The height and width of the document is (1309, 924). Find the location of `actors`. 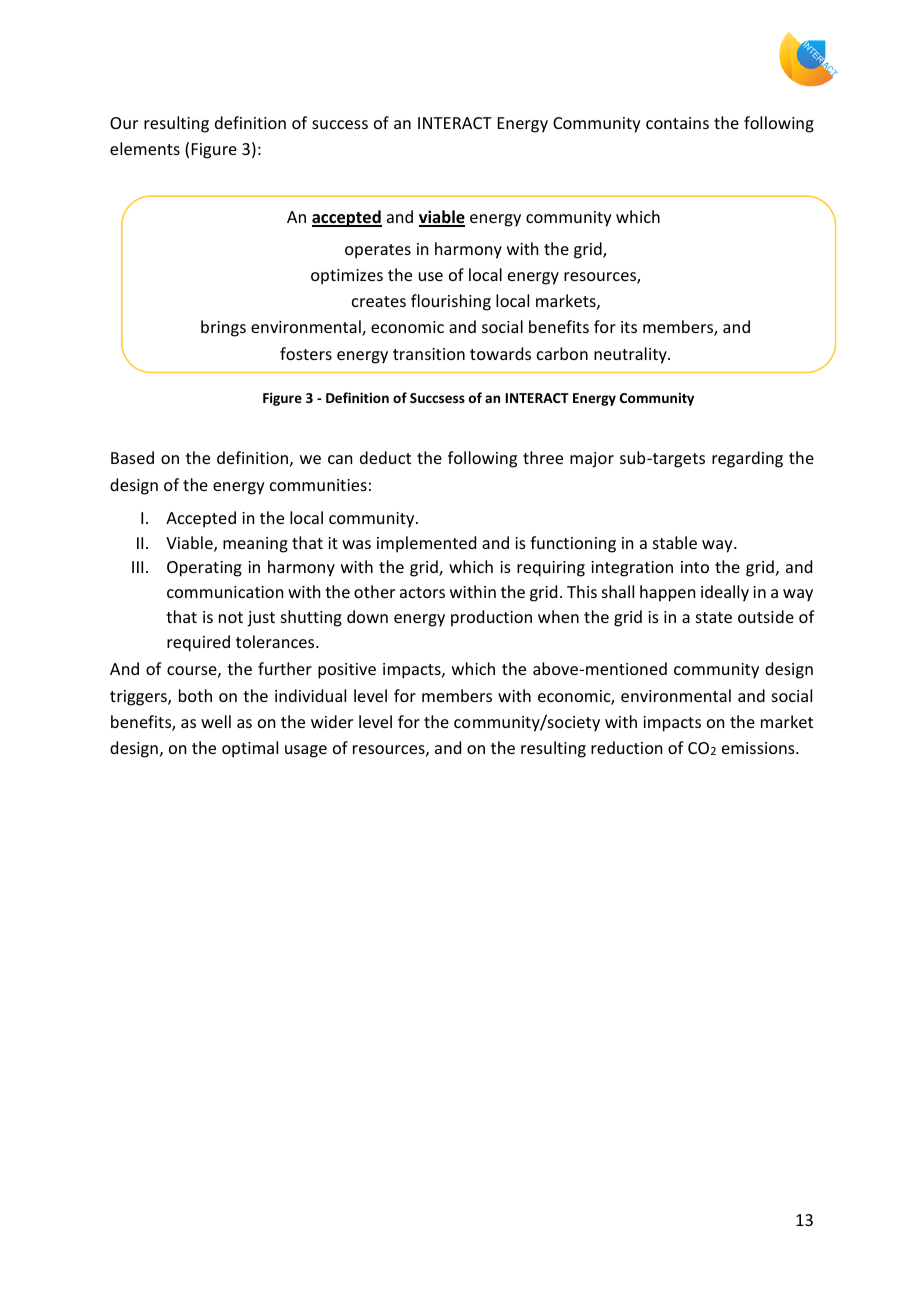

actors is located at coordinates (422, 592).
